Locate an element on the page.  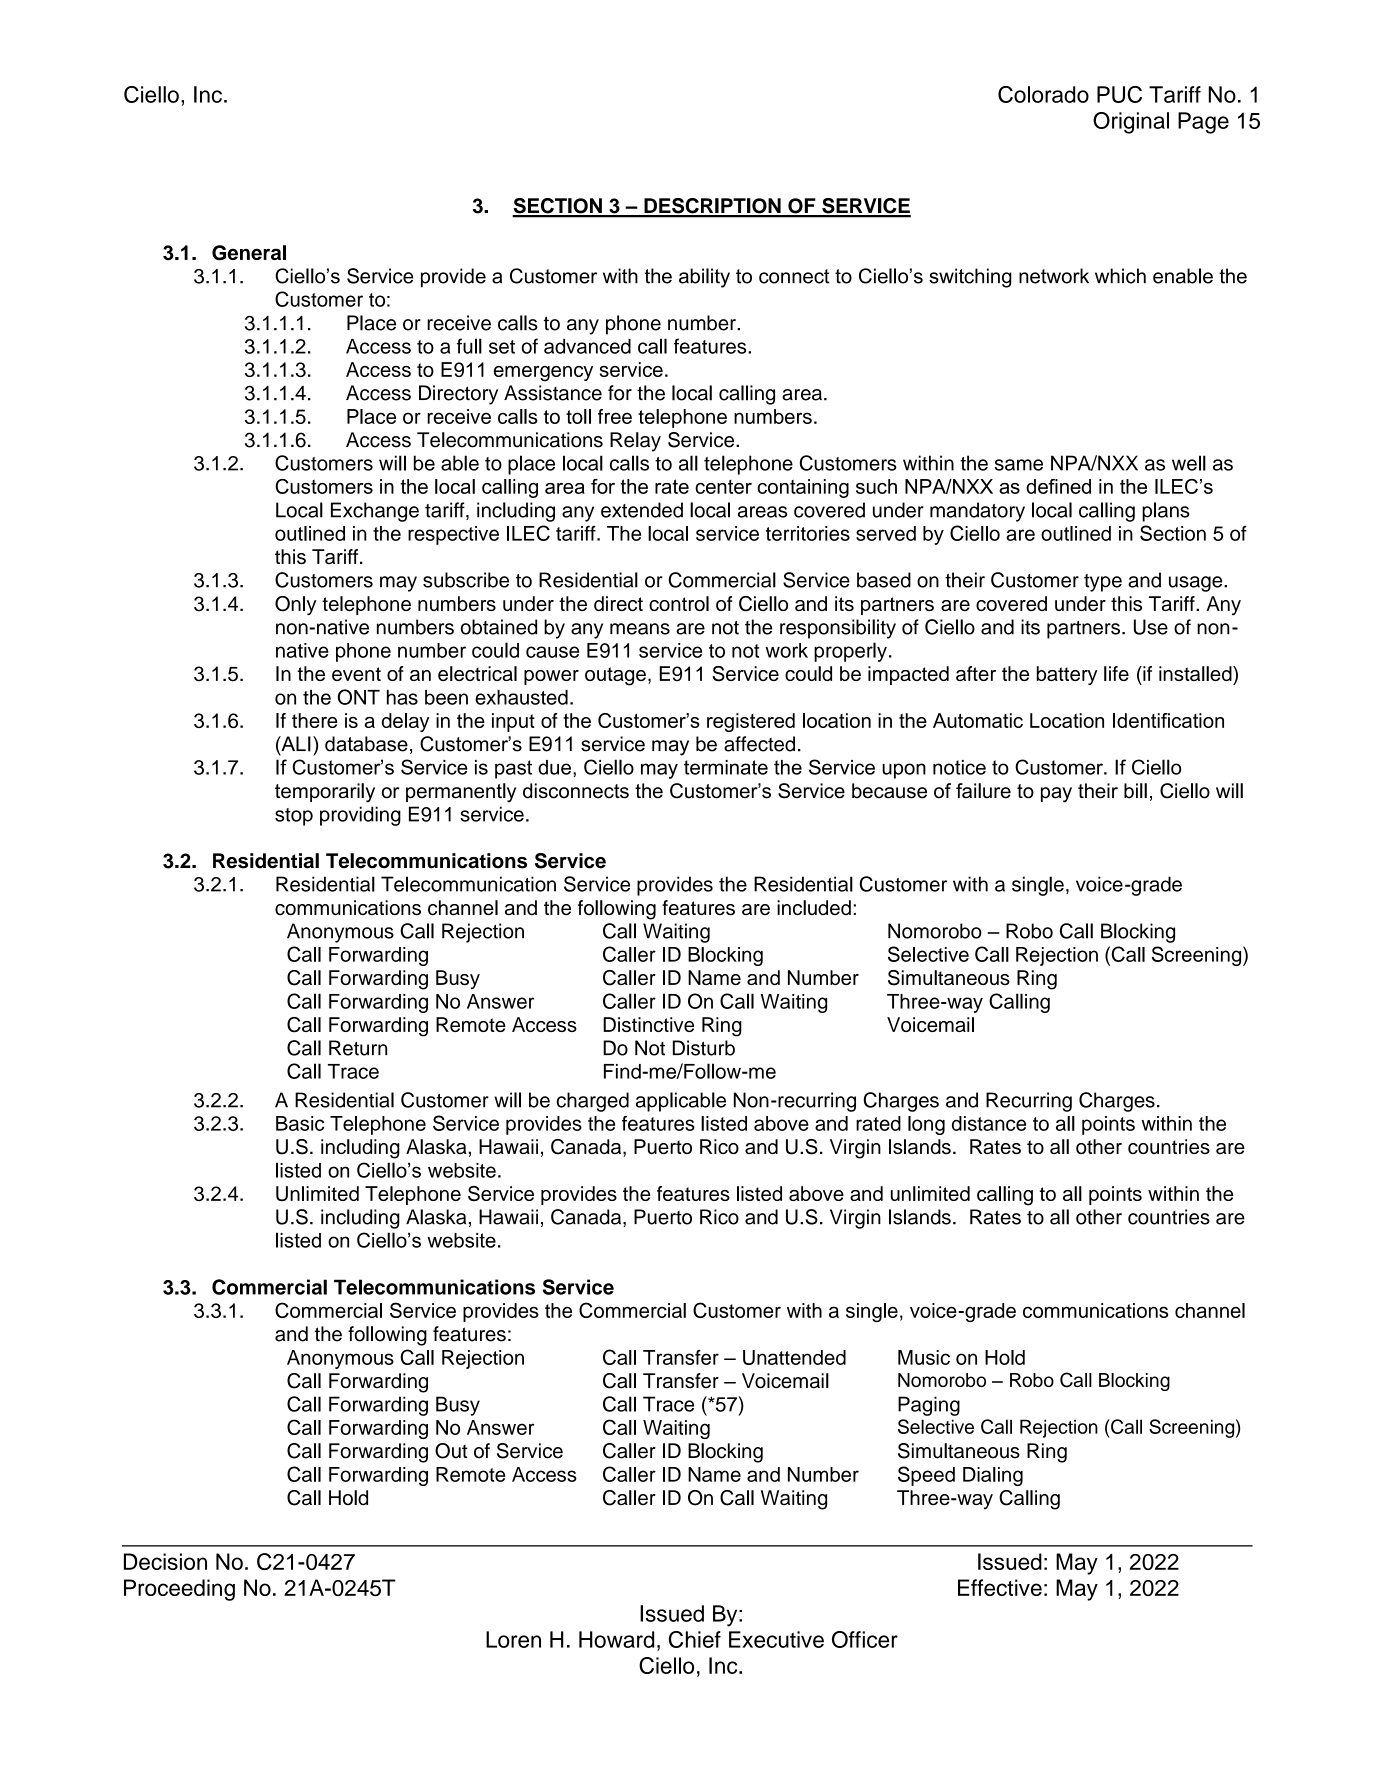
General is located at coordinates (249, 253).
